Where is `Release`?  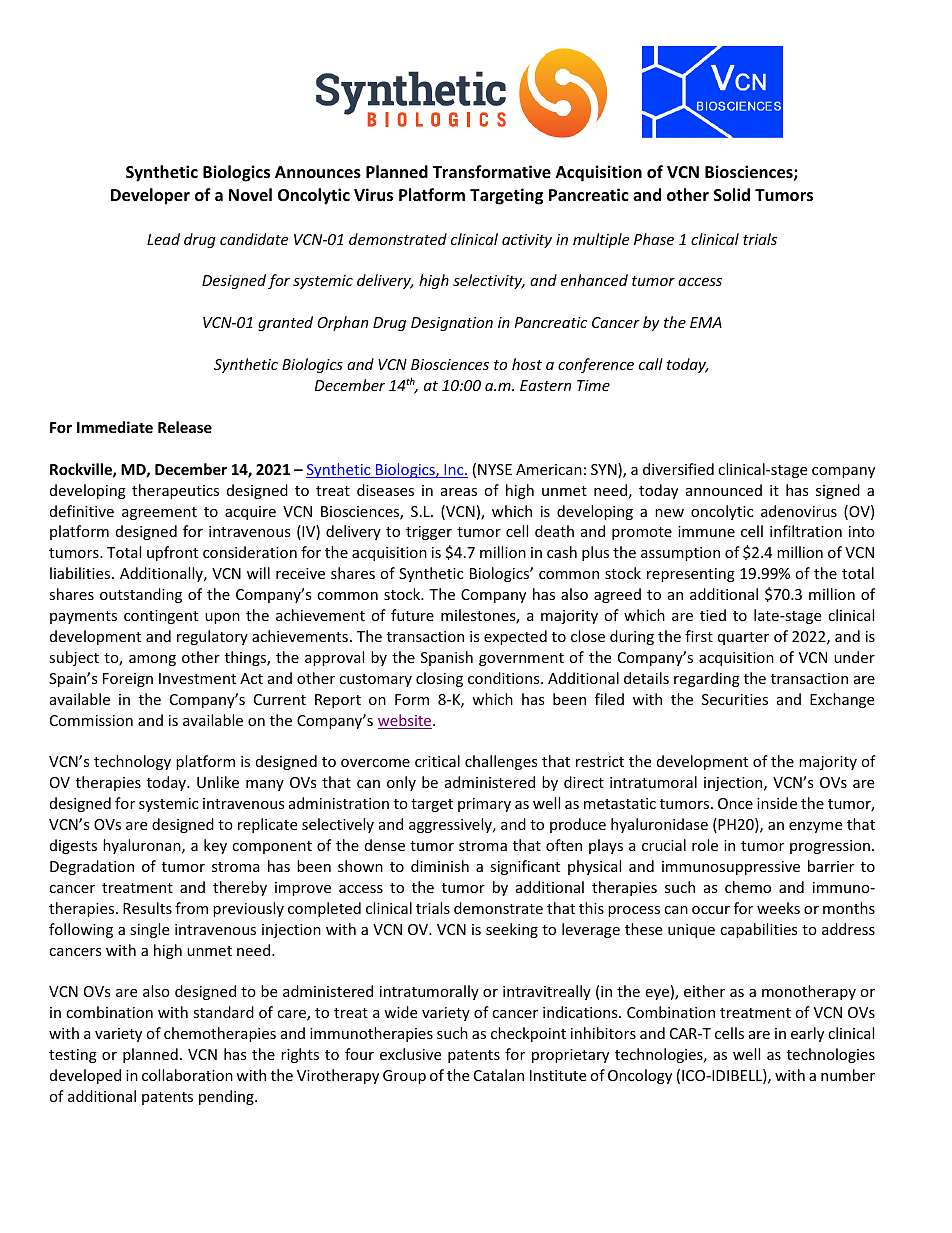 Release is located at coordinates (185, 427).
